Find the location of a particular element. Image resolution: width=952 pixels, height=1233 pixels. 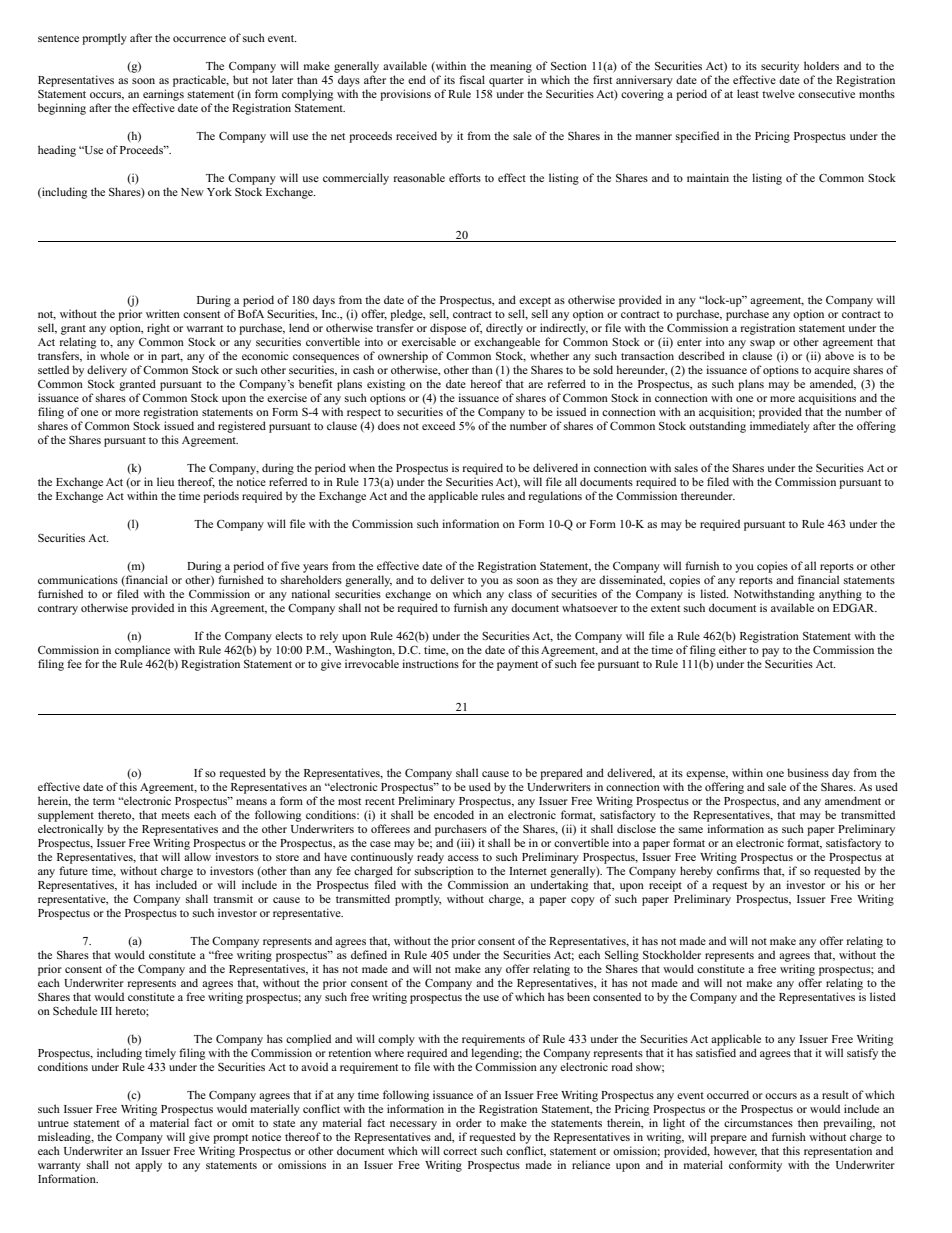

business is located at coordinates (808, 772).
